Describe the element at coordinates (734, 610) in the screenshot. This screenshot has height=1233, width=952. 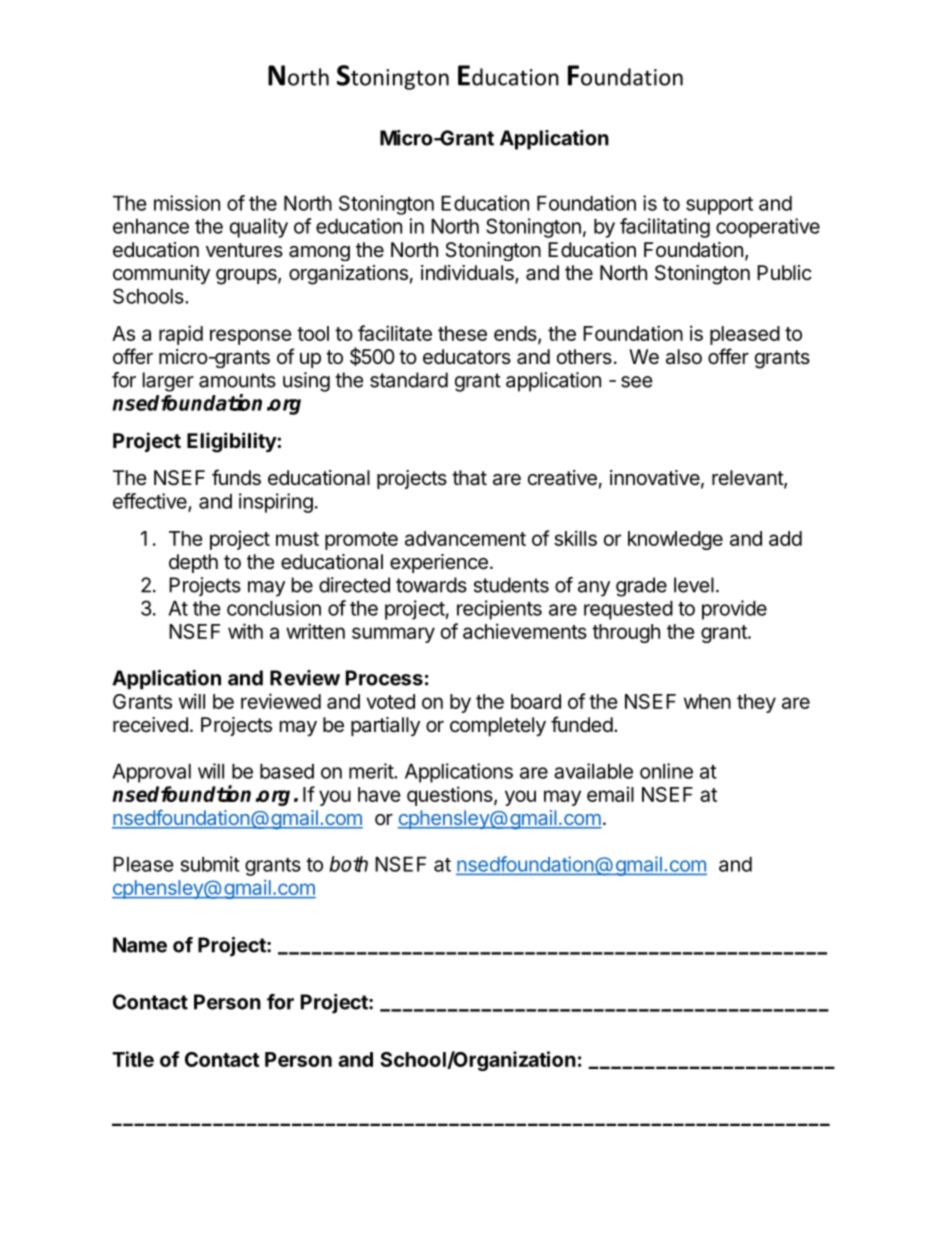
I see `provide` at that location.
